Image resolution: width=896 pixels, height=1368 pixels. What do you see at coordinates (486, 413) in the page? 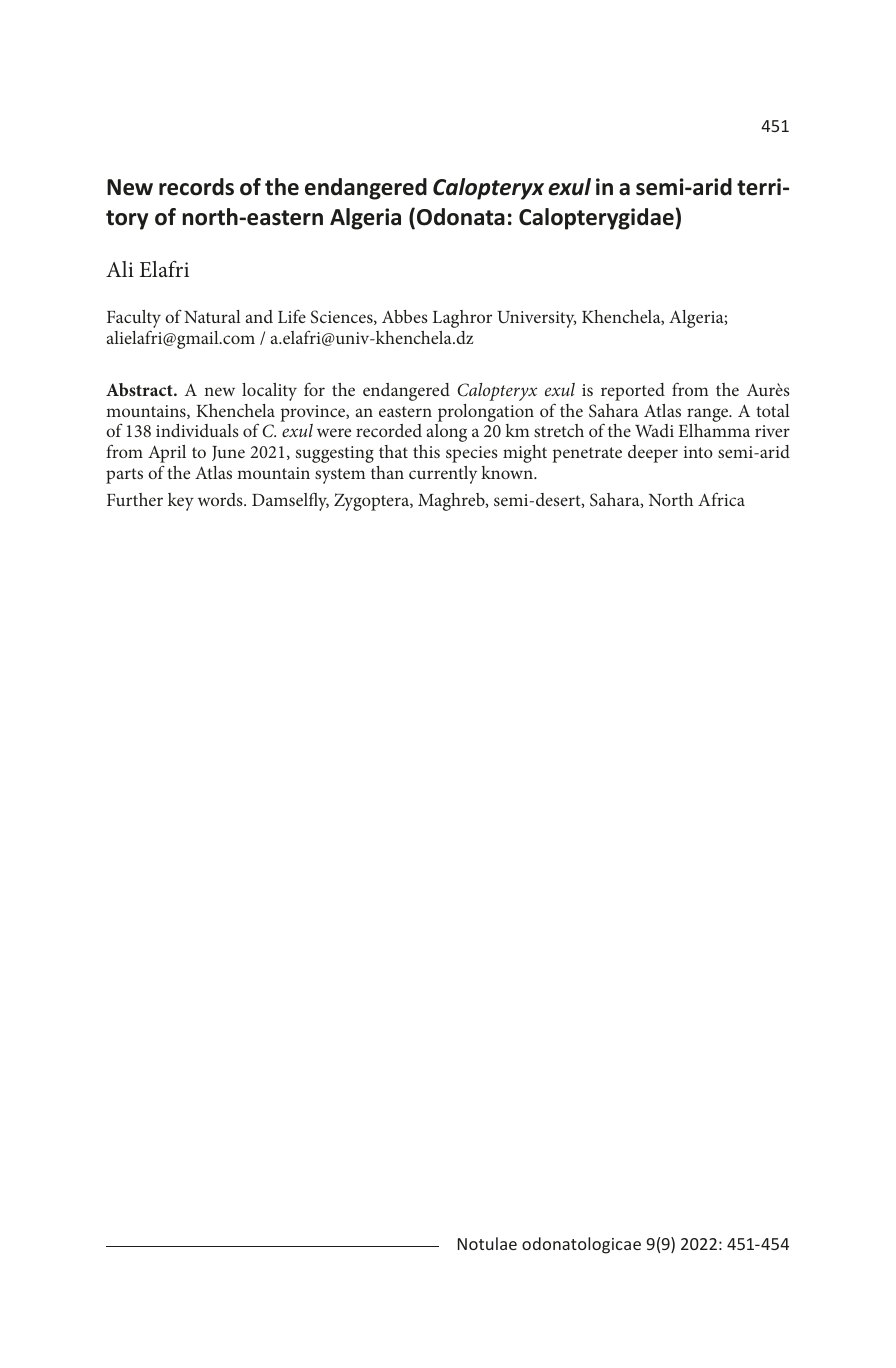
I see `prolongation` at bounding box center [486, 413].
